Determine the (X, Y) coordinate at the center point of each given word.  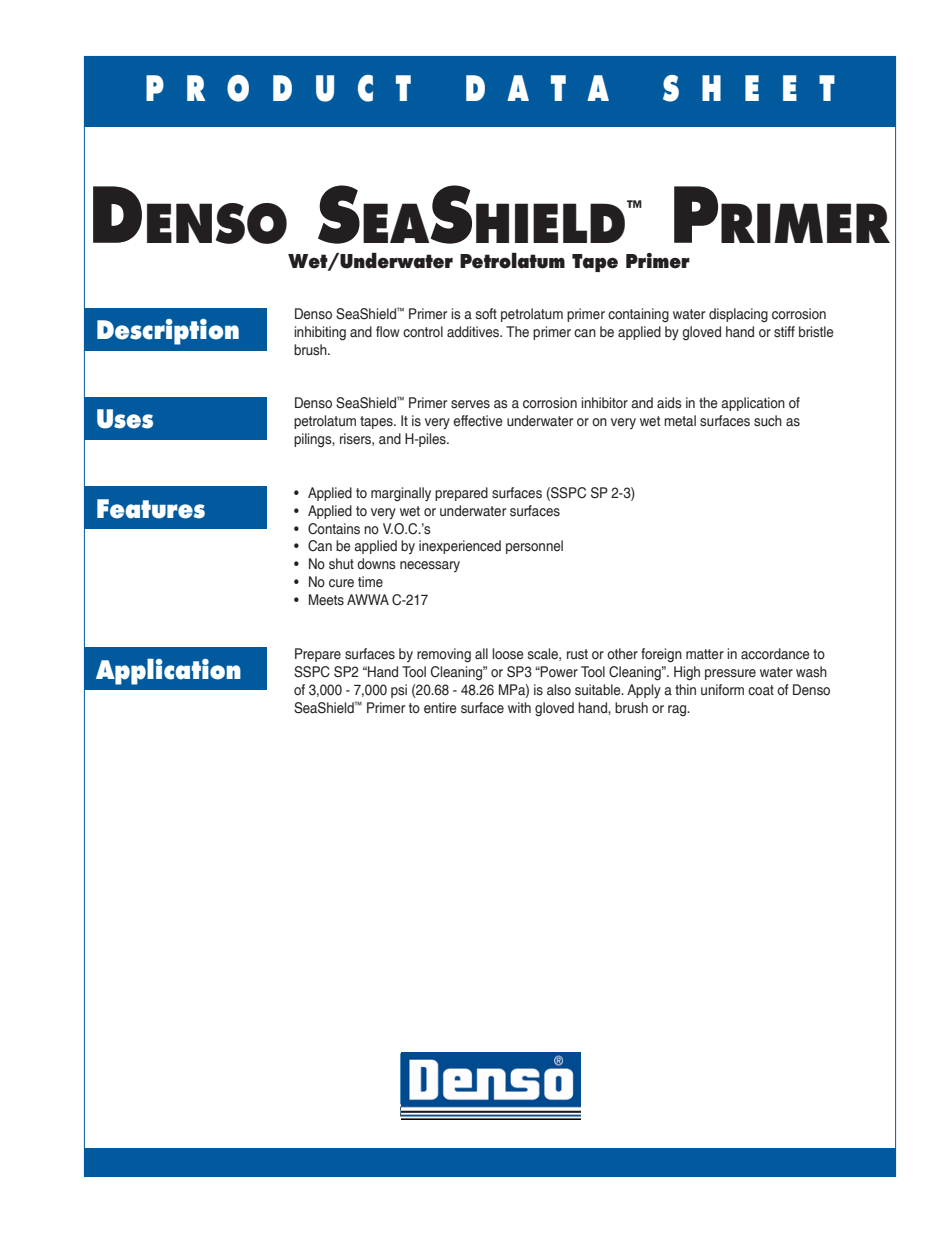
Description (168, 332)
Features (151, 509)
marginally (401, 494)
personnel (534, 547)
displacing (738, 315)
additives (474, 332)
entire (440, 708)
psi (399, 691)
